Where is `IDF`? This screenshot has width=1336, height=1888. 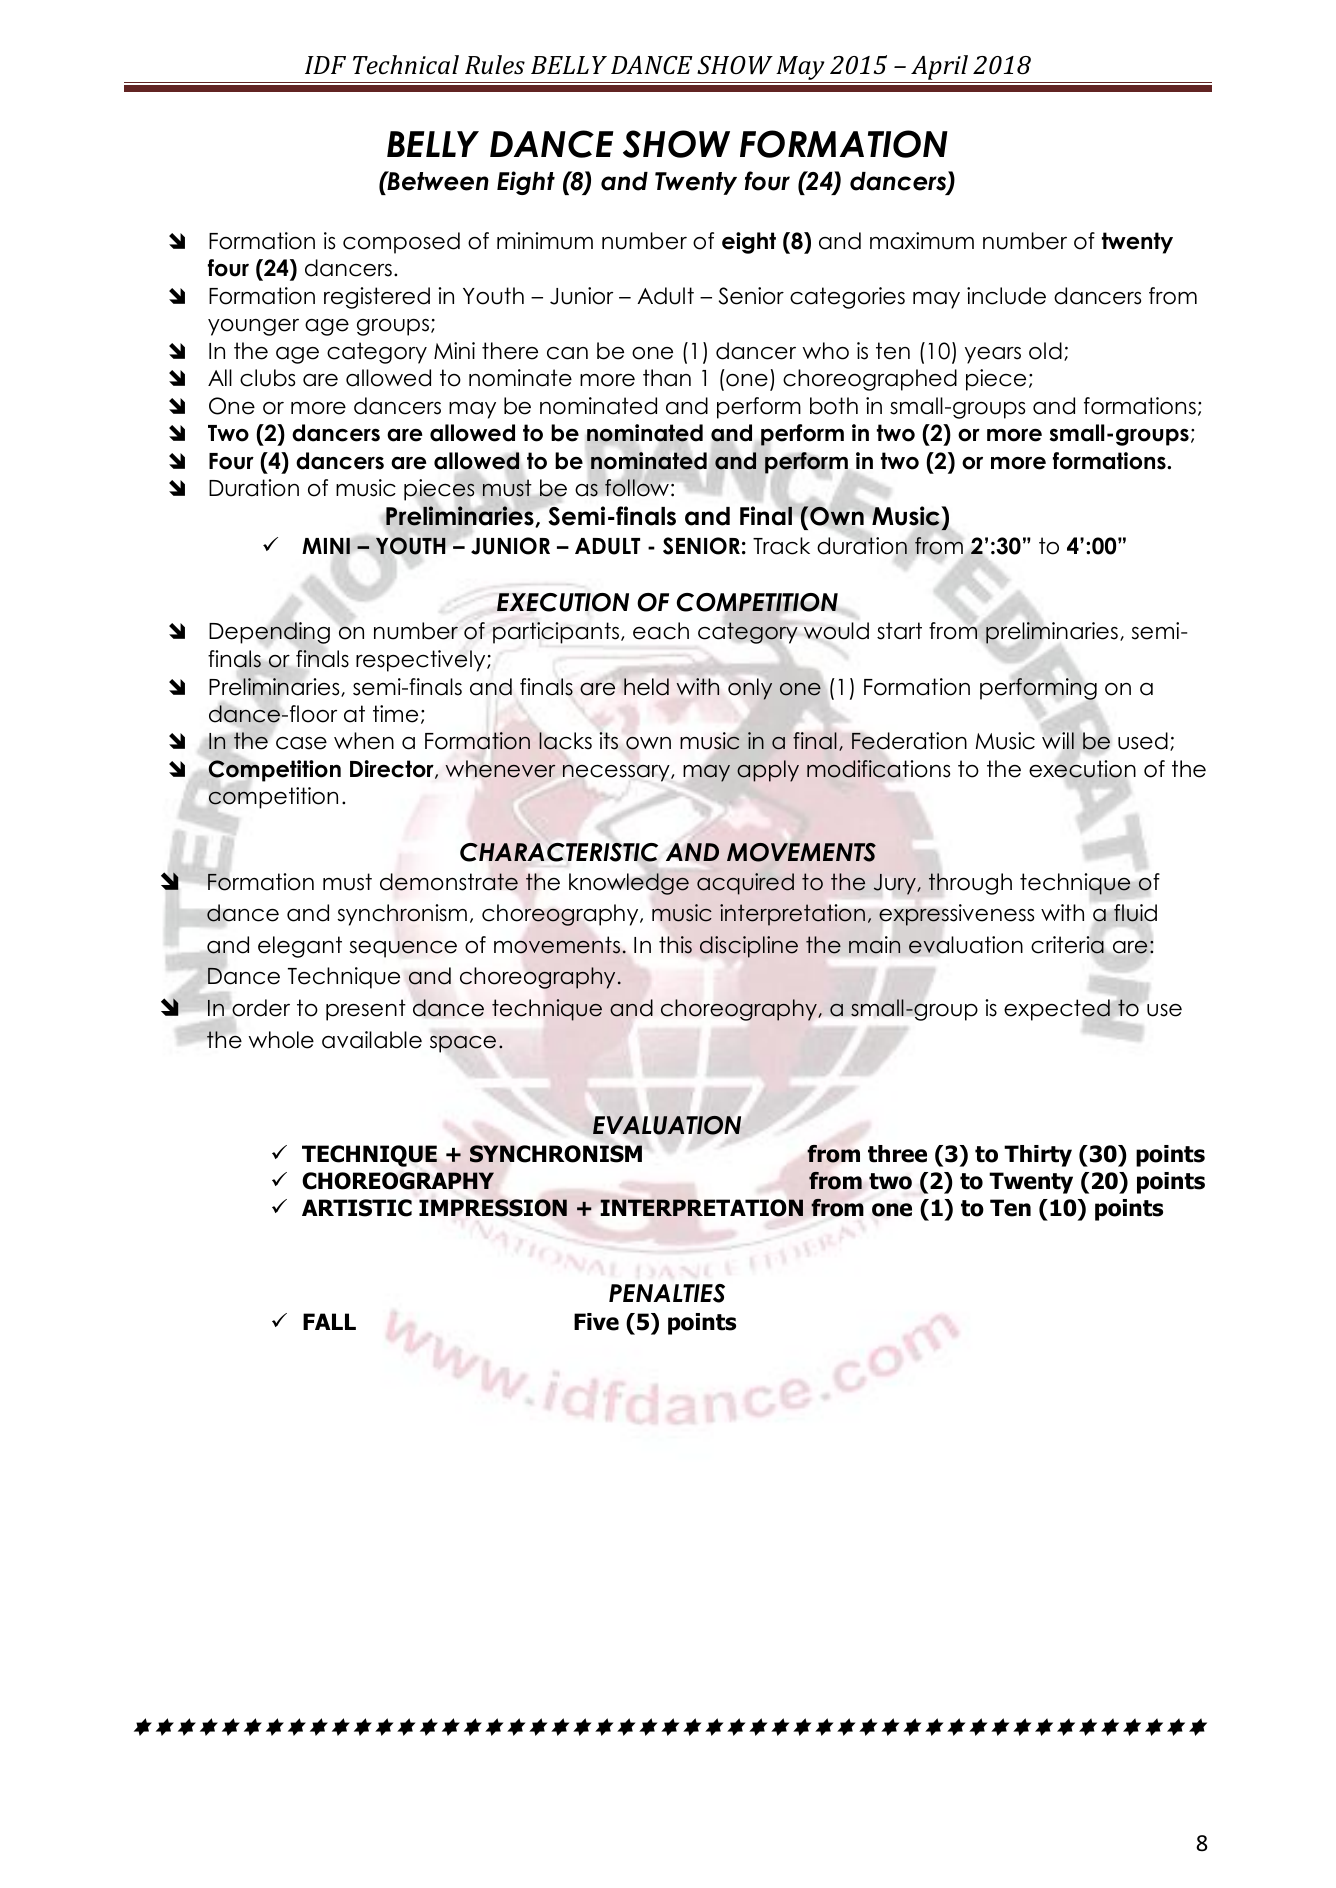 IDF is located at coordinates (325, 65).
